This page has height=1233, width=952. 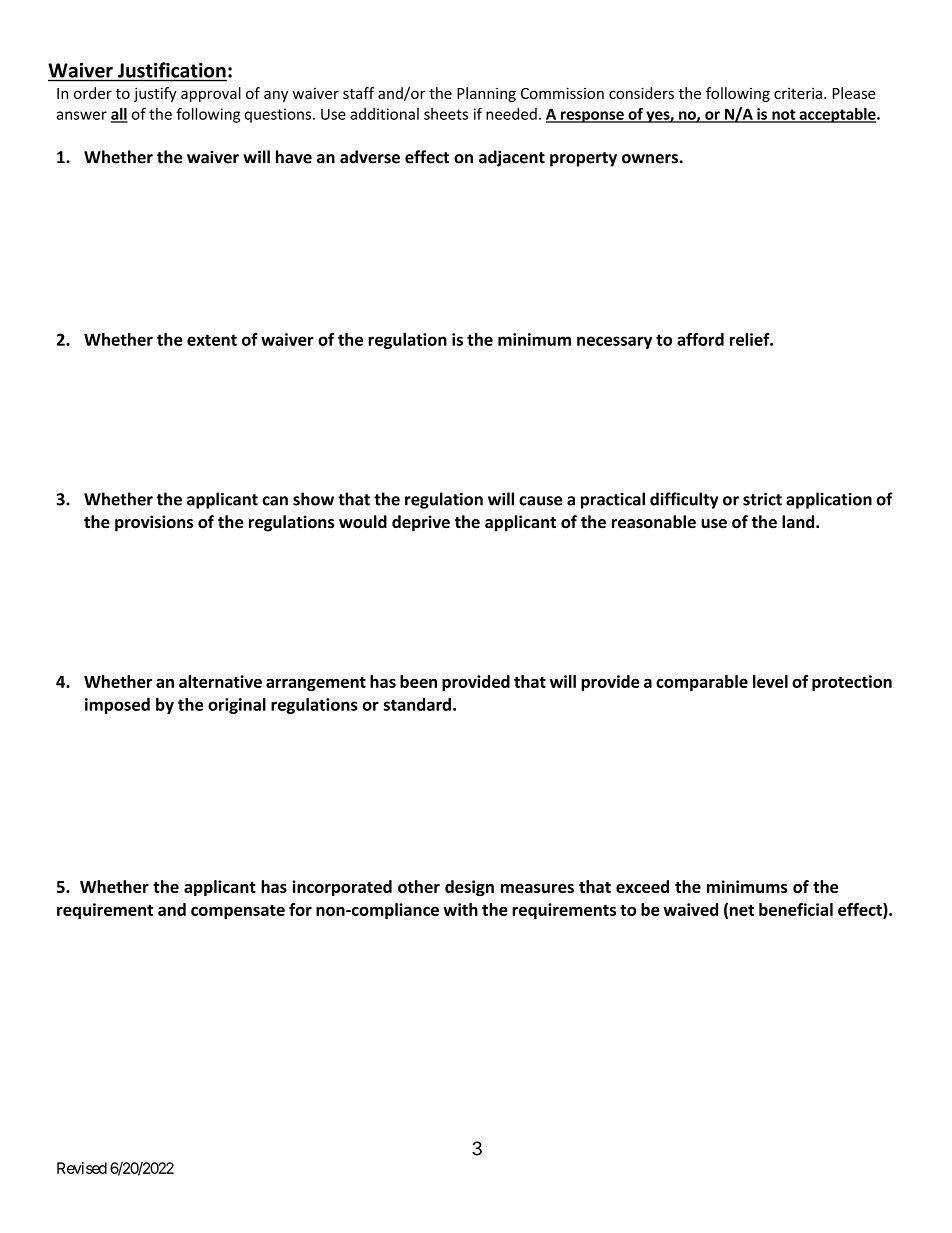 I want to click on been, so click(x=418, y=681).
